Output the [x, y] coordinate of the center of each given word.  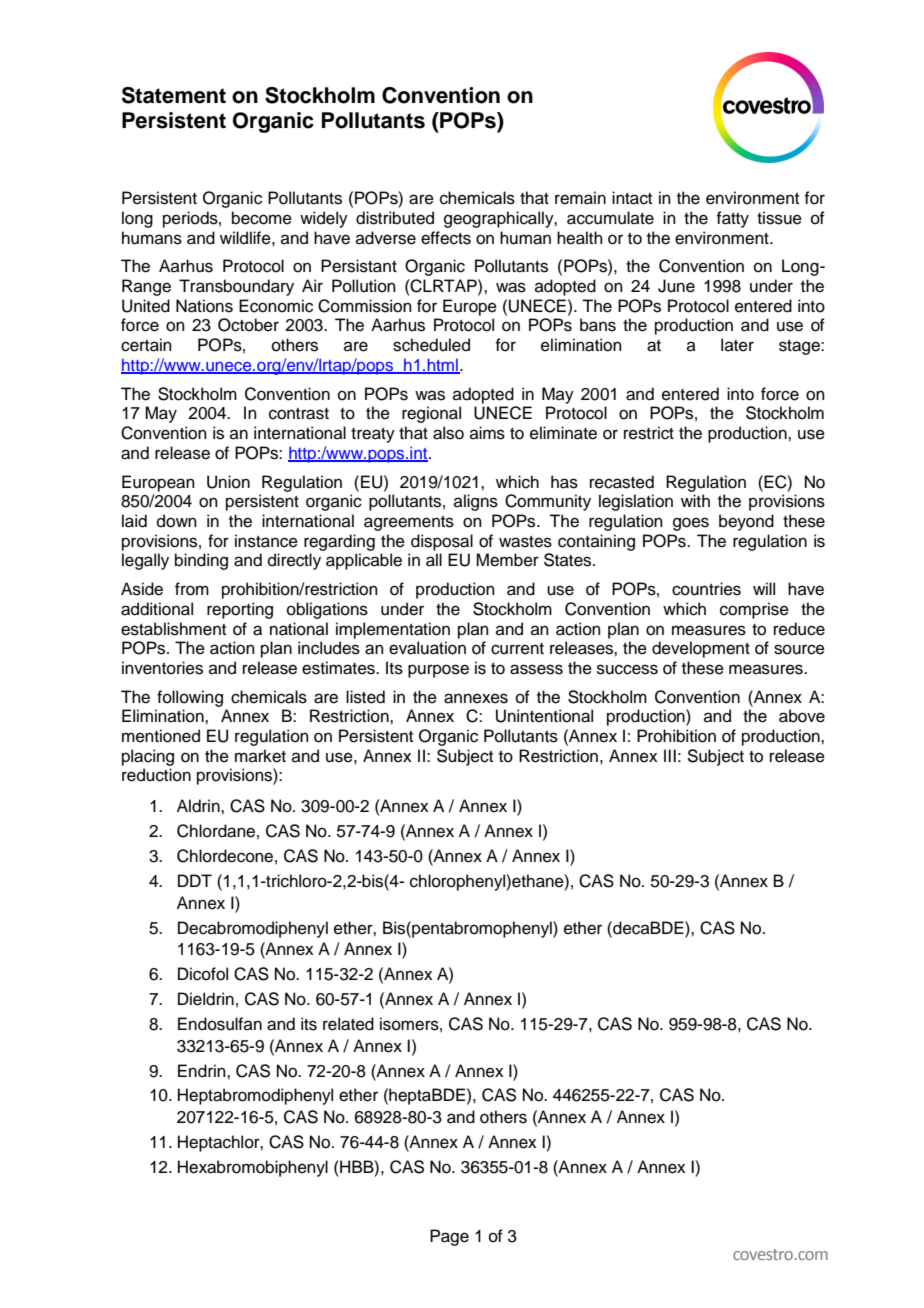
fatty [732, 219]
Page [449, 1237]
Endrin [203, 1071]
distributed [395, 218]
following [190, 698]
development [701, 649]
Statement [174, 95]
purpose [438, 671]
